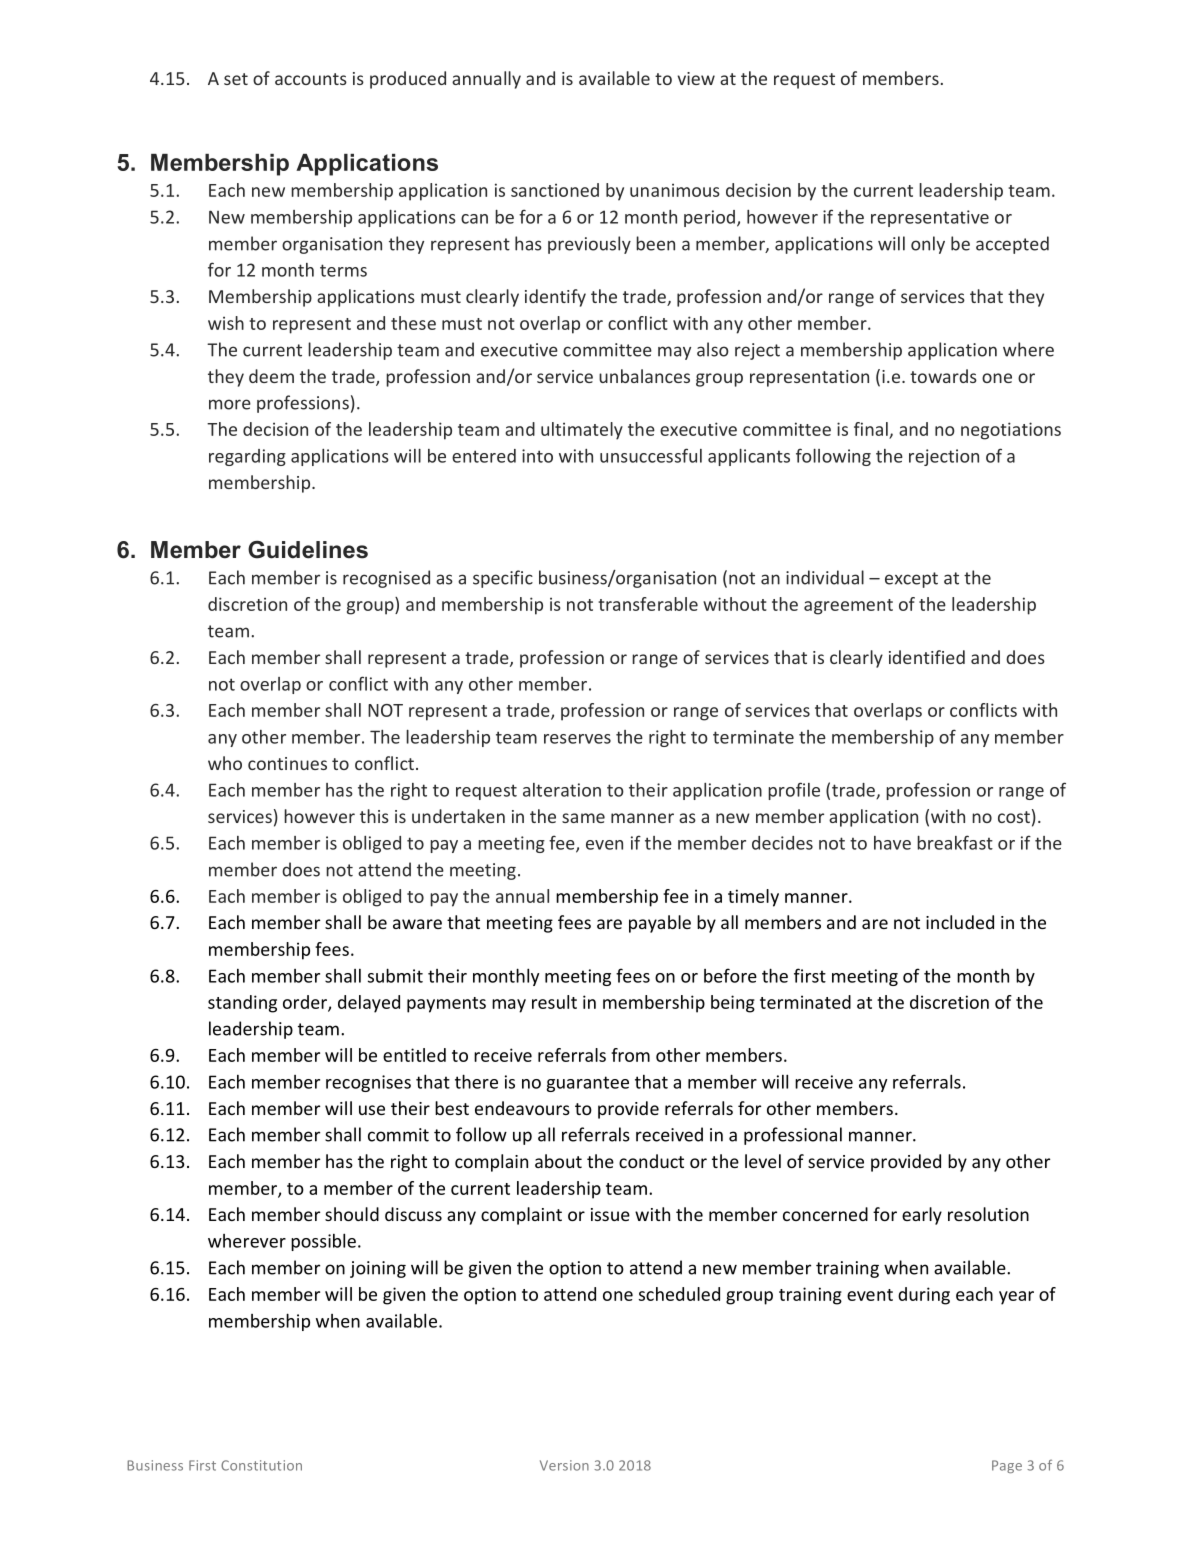 This screenshot has width=1193, height=1543. What do you see at coordinates (651, 1161) in the screenshot?
I see `conduct` at bounding box center [651, 1161].
